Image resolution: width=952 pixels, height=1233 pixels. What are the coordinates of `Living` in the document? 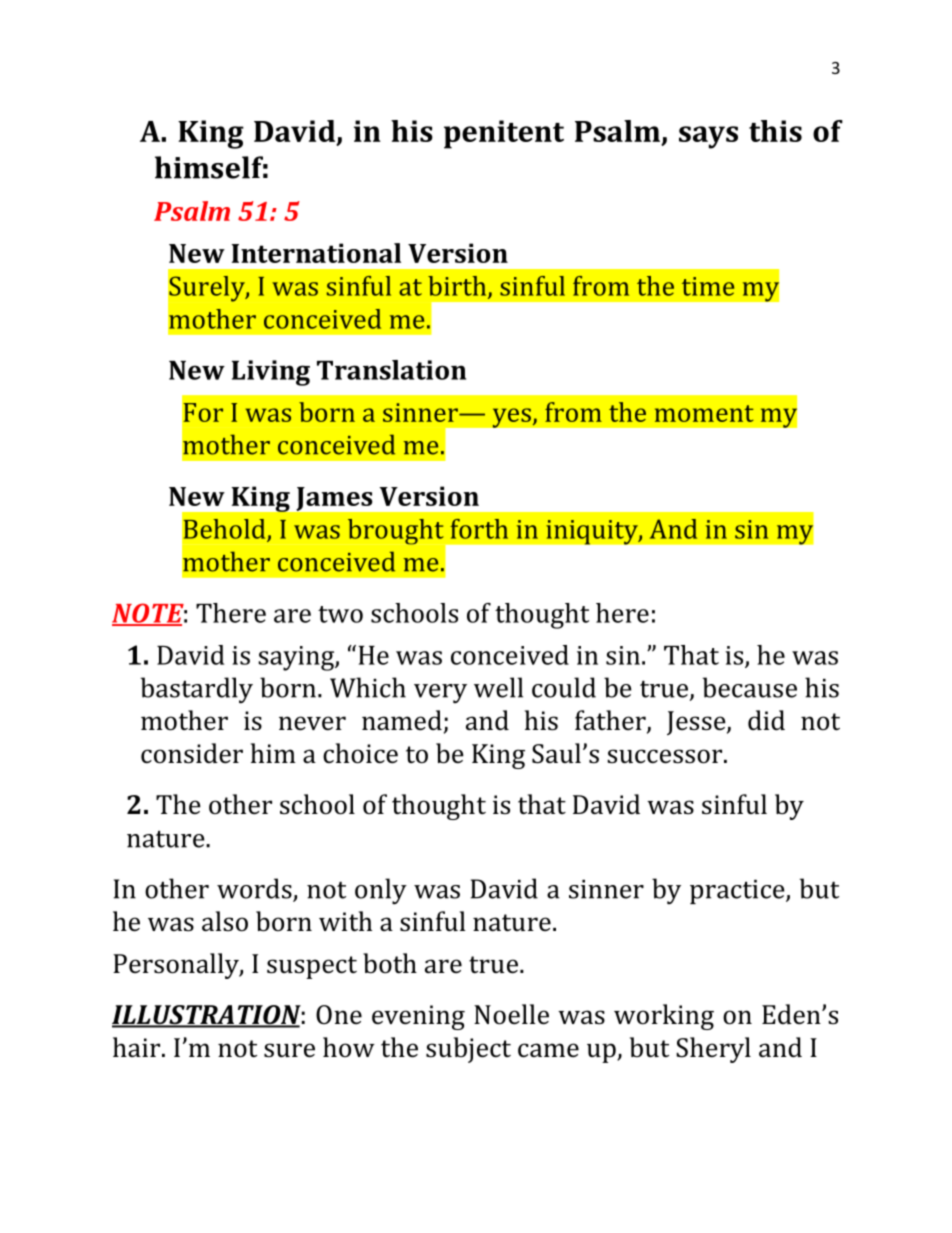 It's located at (271, 373).
